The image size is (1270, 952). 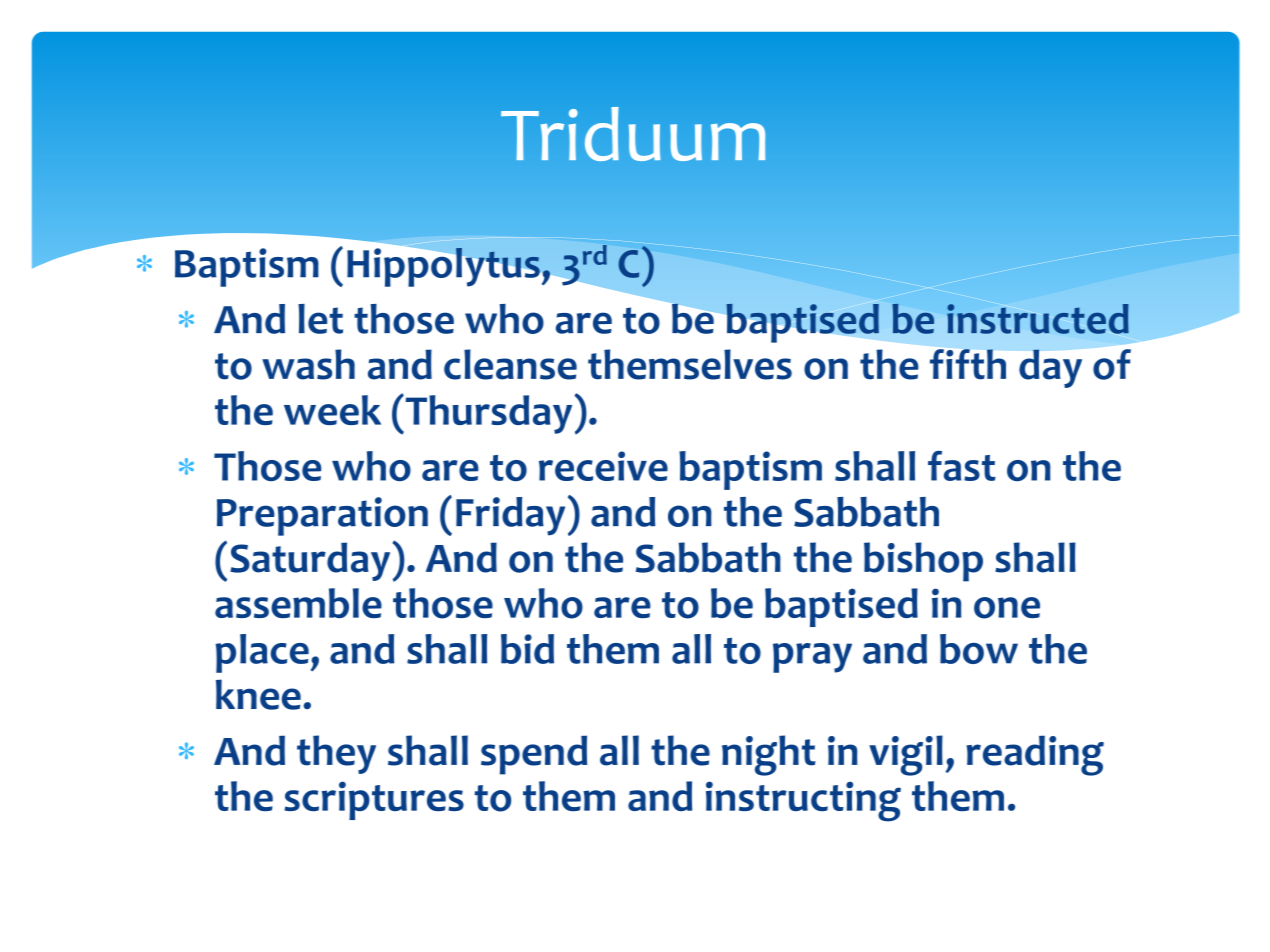 What do you see at coordinates (603, 466) in the screenshot?
I see `receive` at bounding box center [603, 466].
